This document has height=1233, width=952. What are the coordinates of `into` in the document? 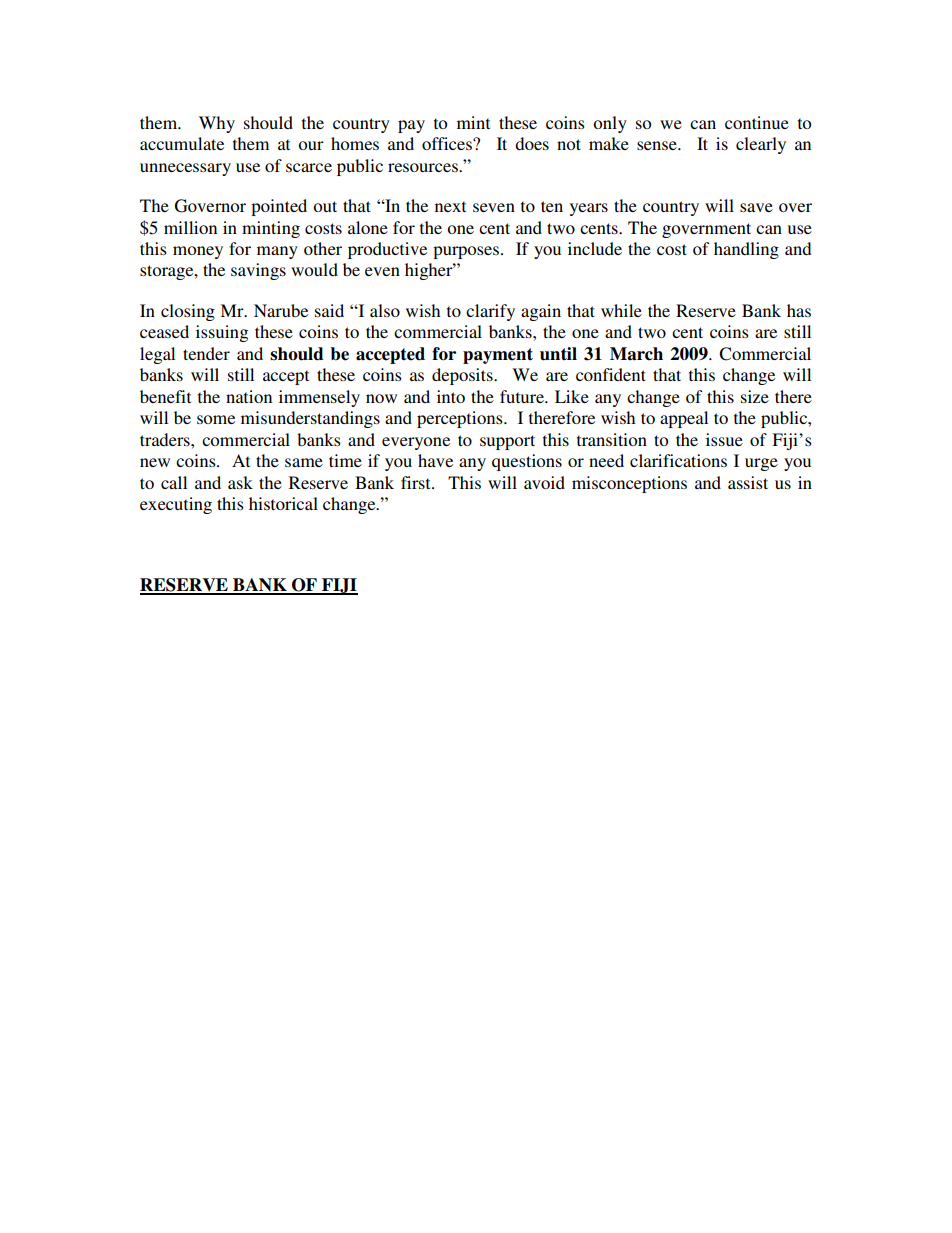 It's located at (451, 396).
